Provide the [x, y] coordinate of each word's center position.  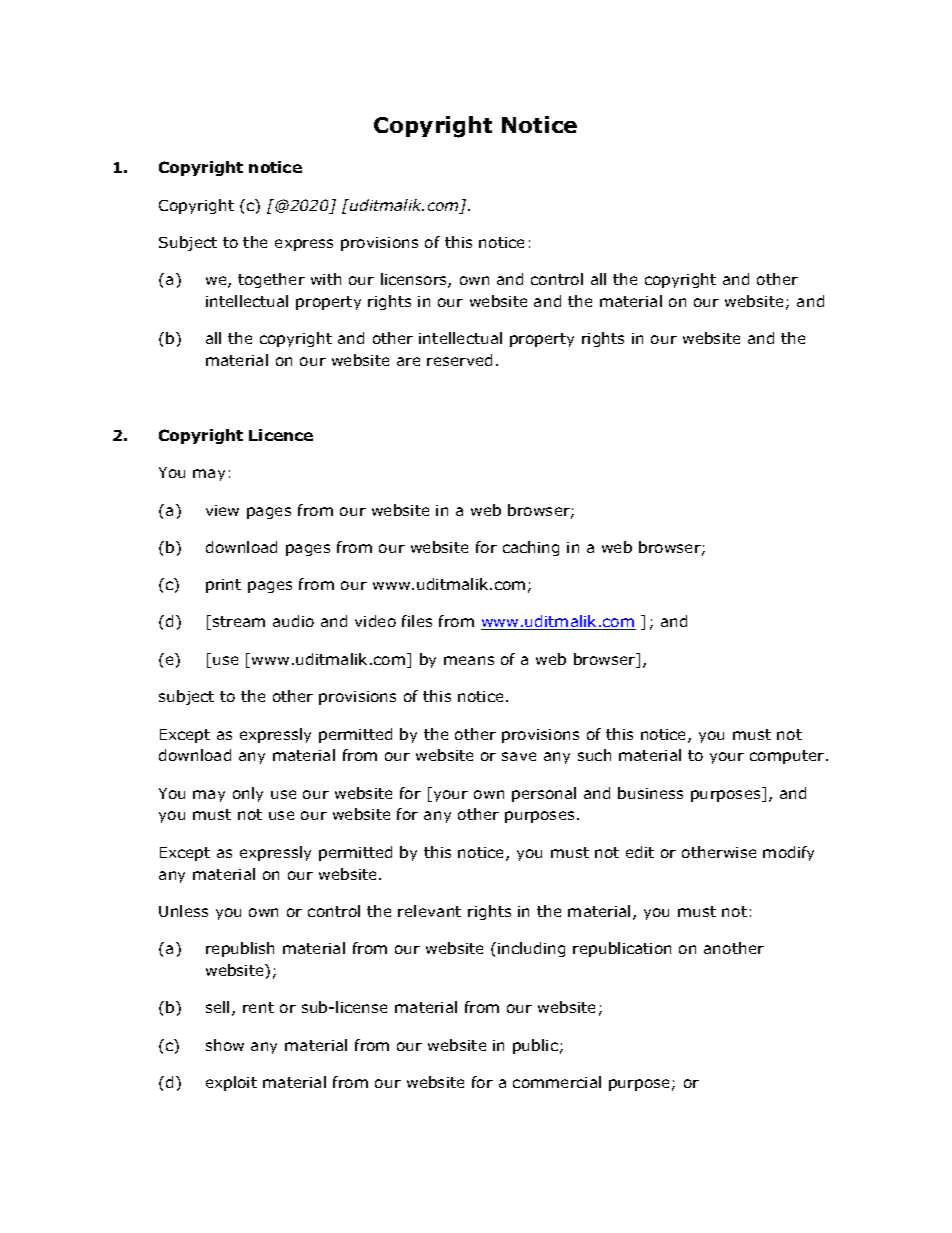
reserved [459, 360]
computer [787, 757]
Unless [183, 911]
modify [788, 853]
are [408, 361]
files [417, 621]
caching [531, 548]
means [469, 660]
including [531, 949]
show [225, 1045]
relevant [429, 911]
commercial [557, 1082]
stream [239, 621]
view [222, 510]
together [271, 280]
